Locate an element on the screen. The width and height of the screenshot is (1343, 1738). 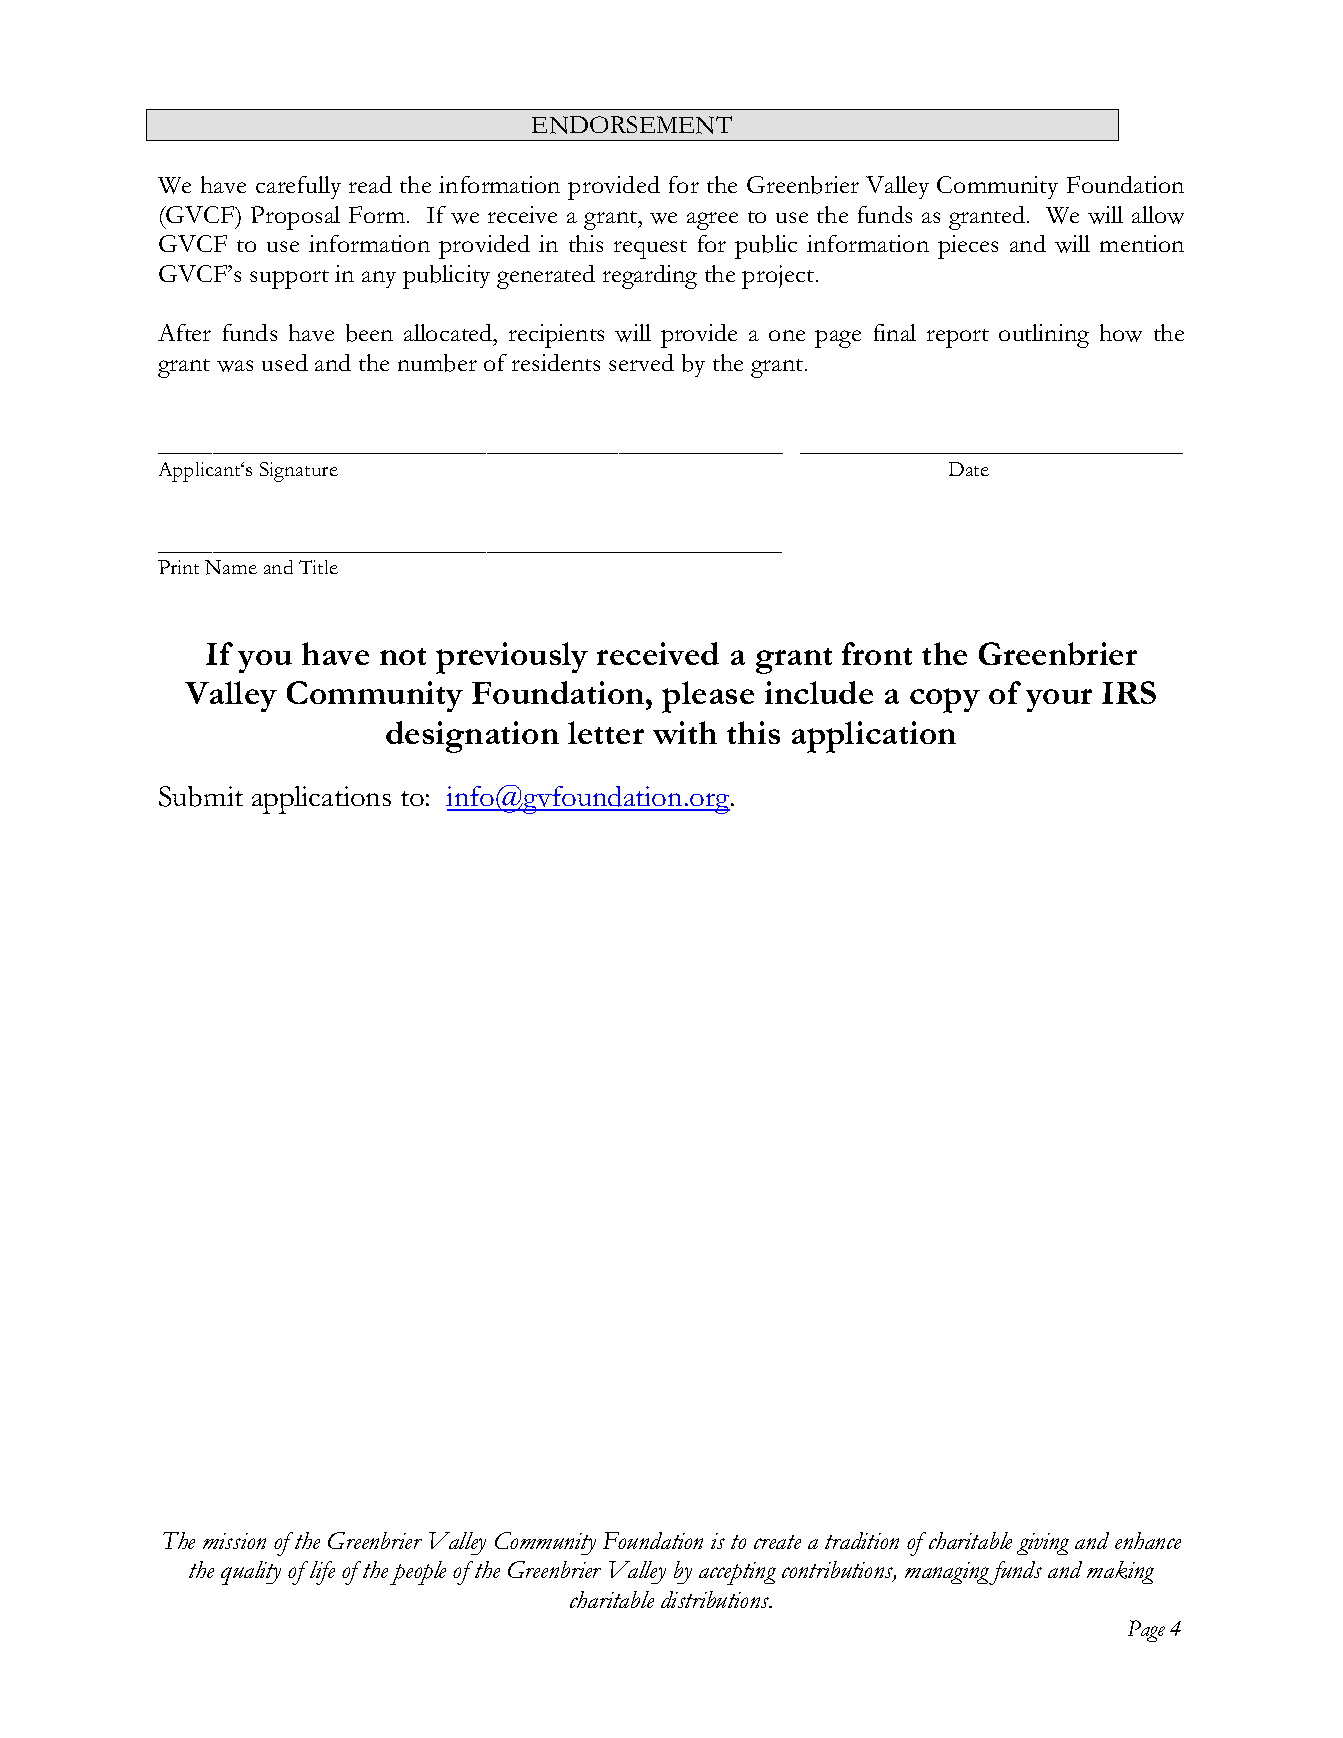
accepting is located at coordinates (737, 1573).
